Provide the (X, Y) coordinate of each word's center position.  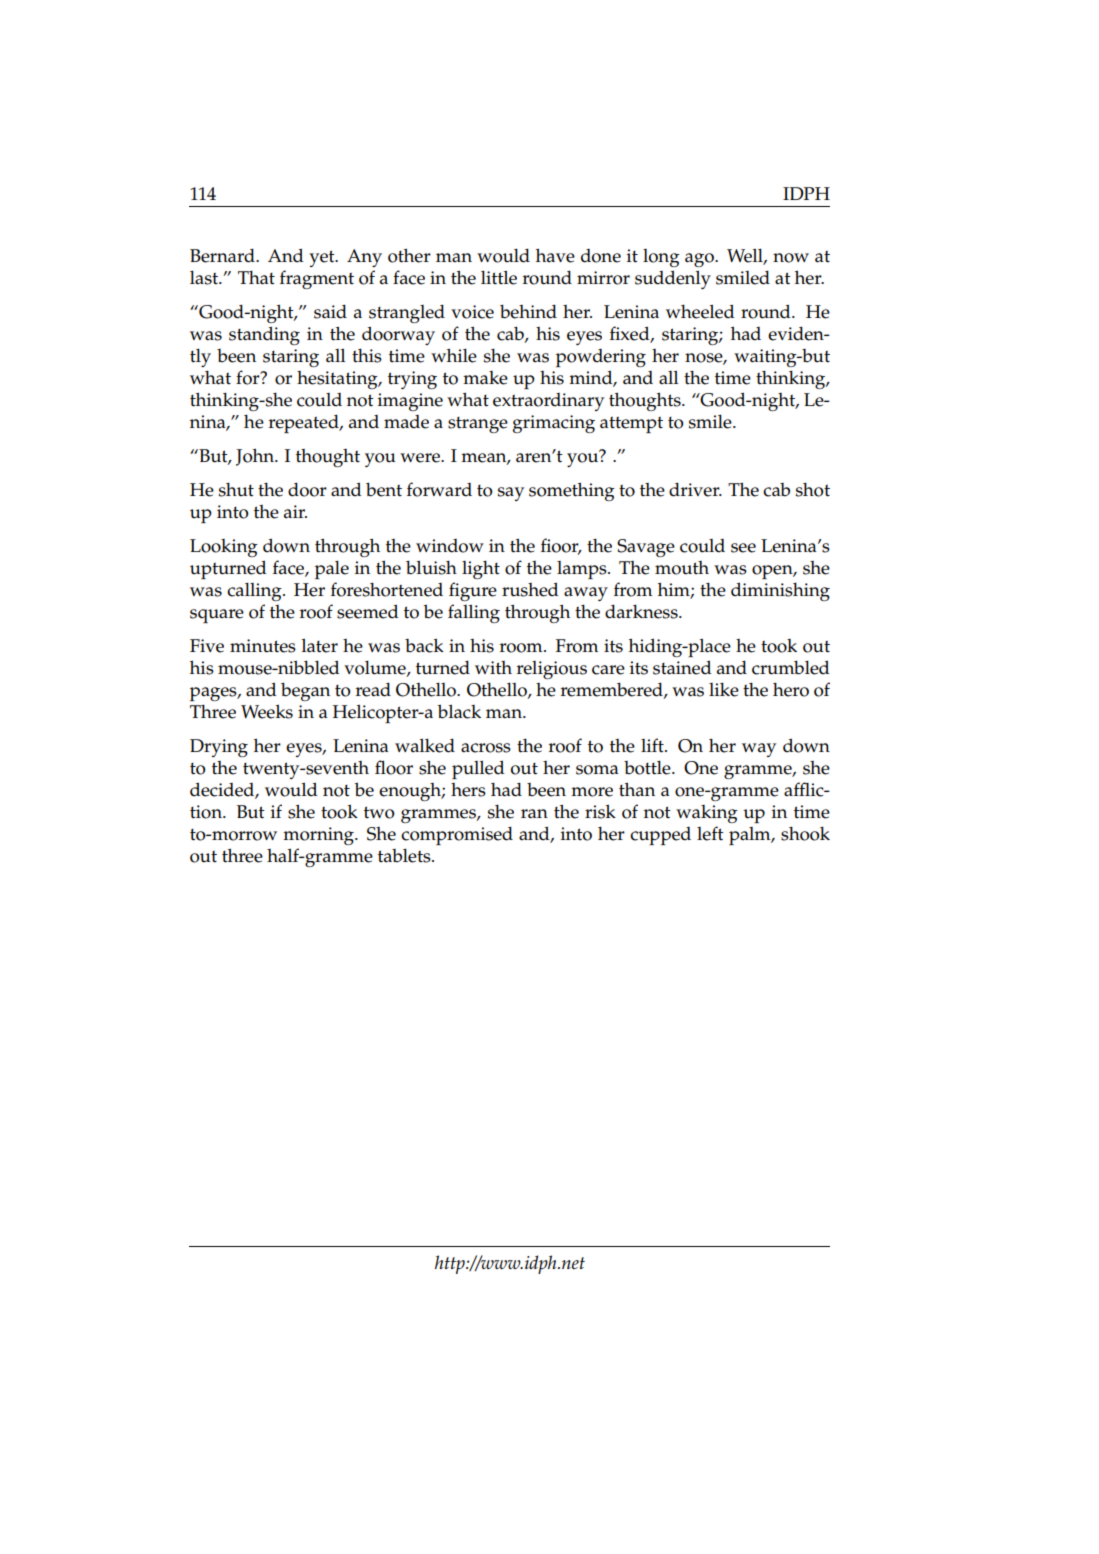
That (256, 277)
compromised (457, 835)
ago (700, 260)
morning (319, 836)
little (499, 277)
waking (707, 814)
